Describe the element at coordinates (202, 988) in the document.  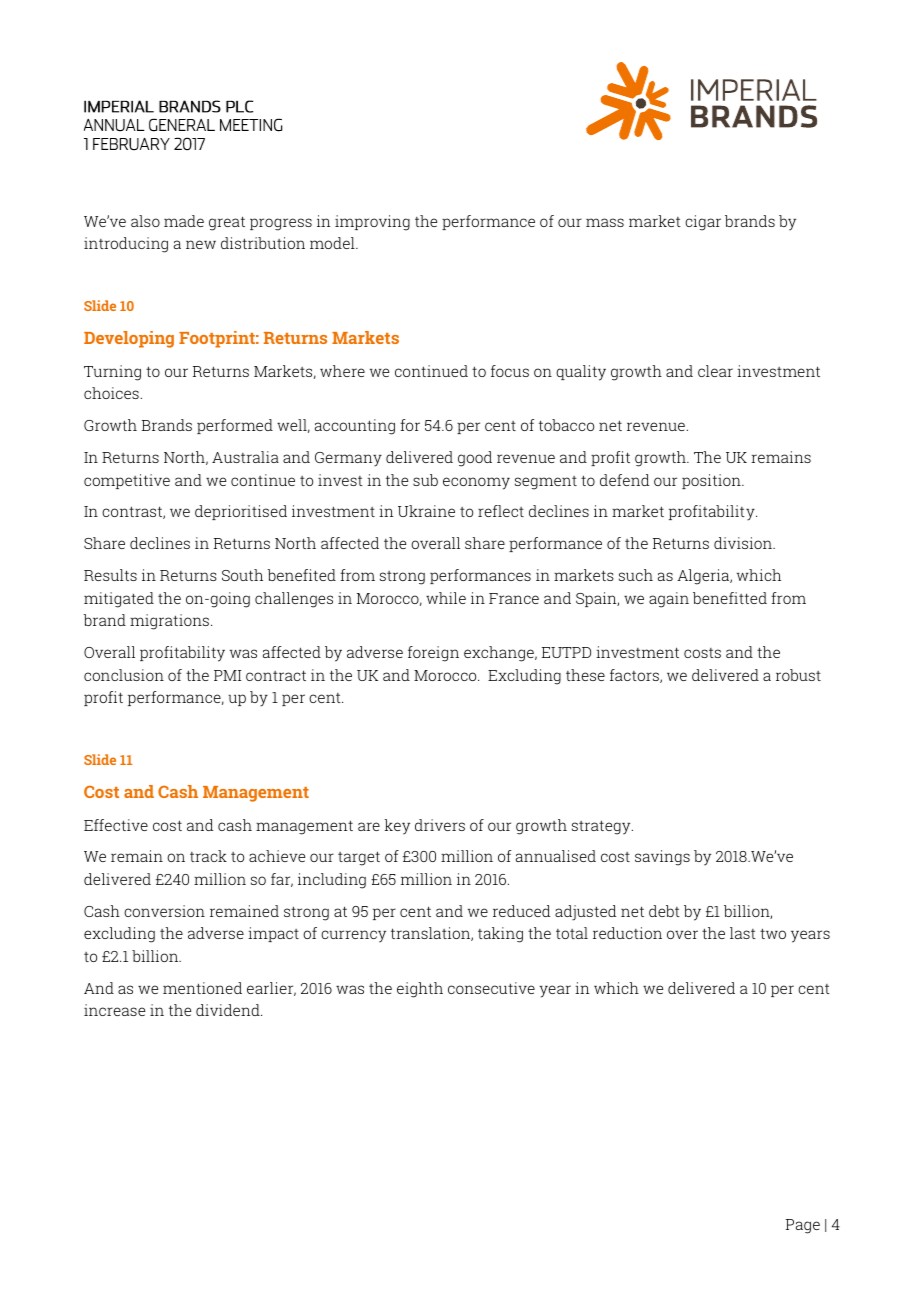
I see `mentioned` at that location.
